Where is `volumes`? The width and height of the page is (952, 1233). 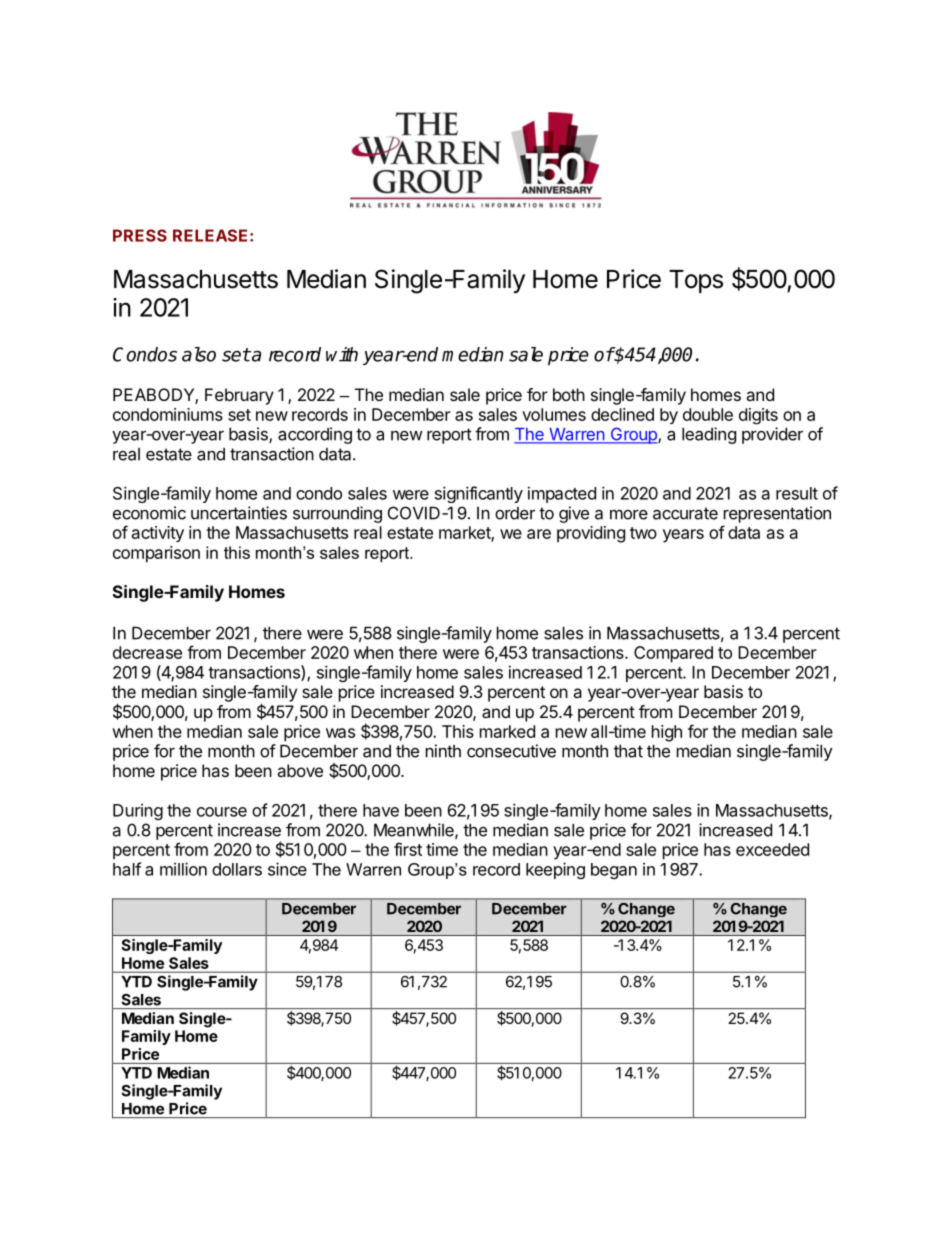 volumes is located at coordinates (554, 414).
